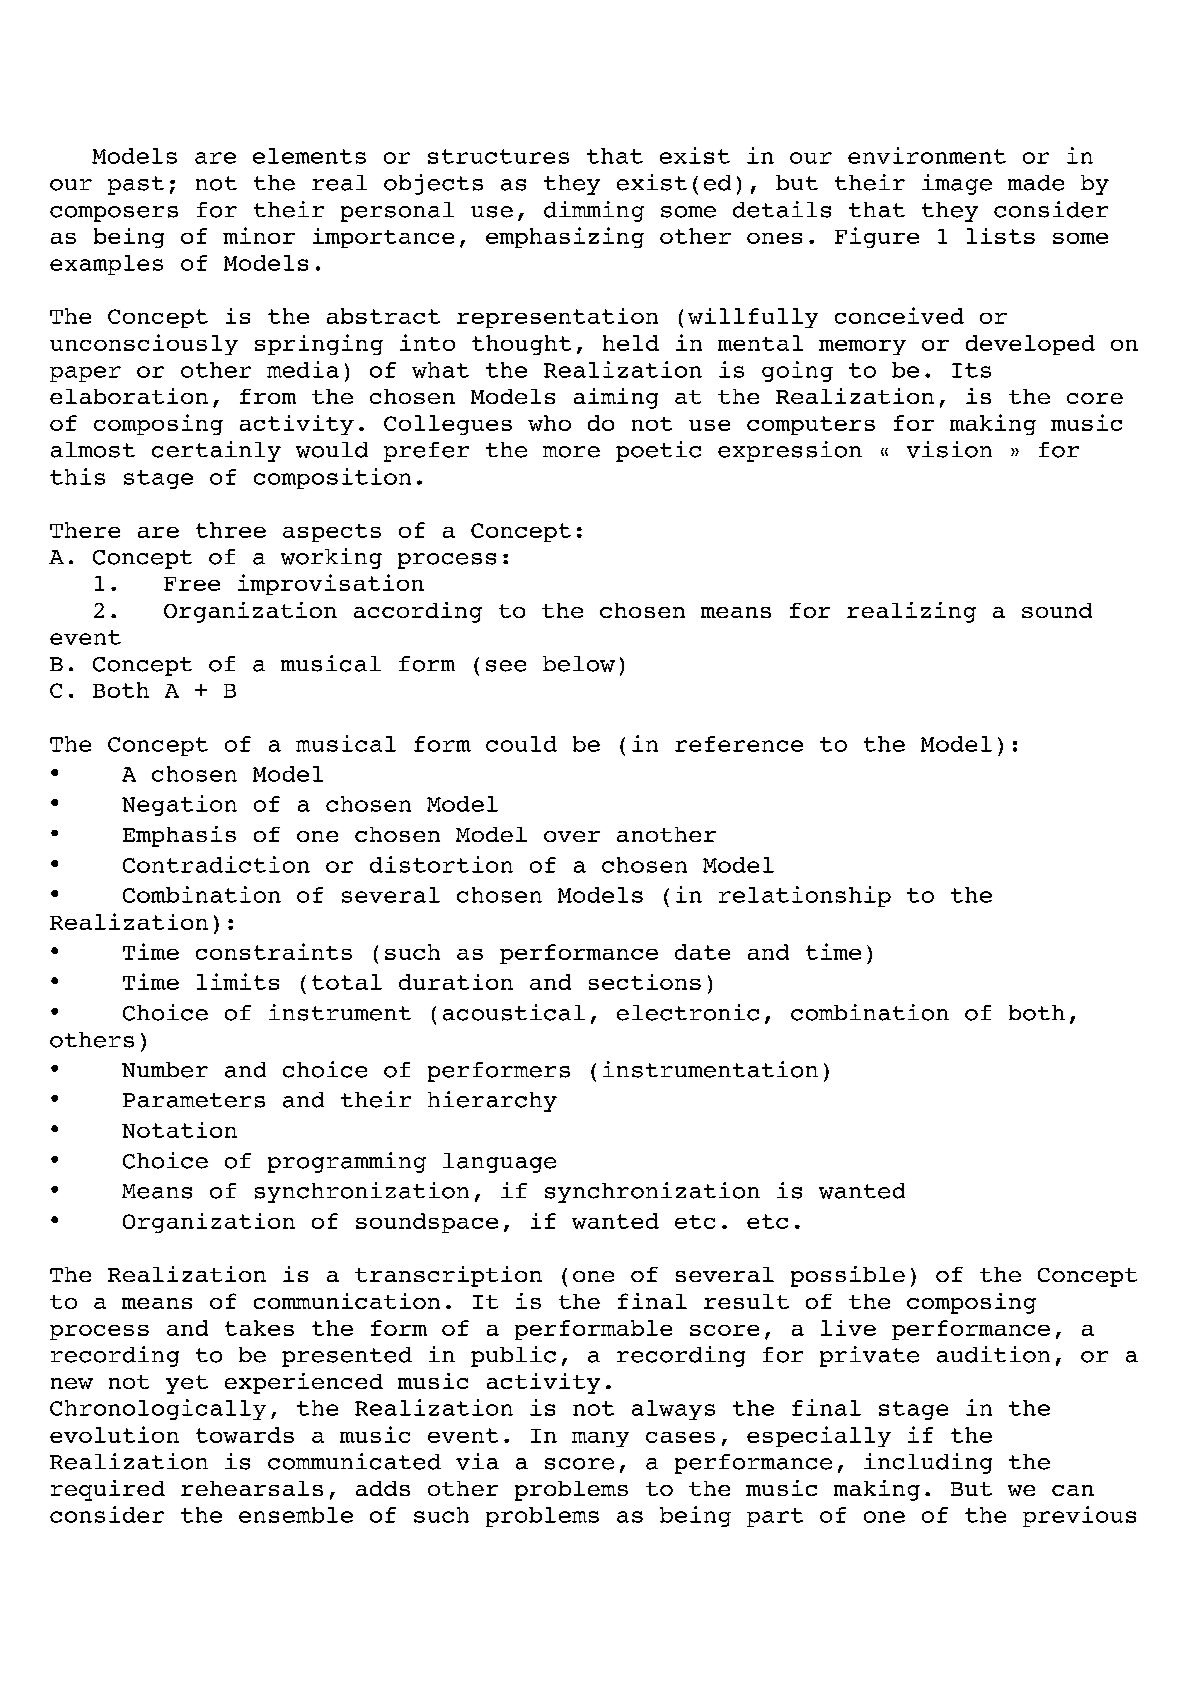 The image size is (1200, 1698). I want to click on three, so click(231, 530).
